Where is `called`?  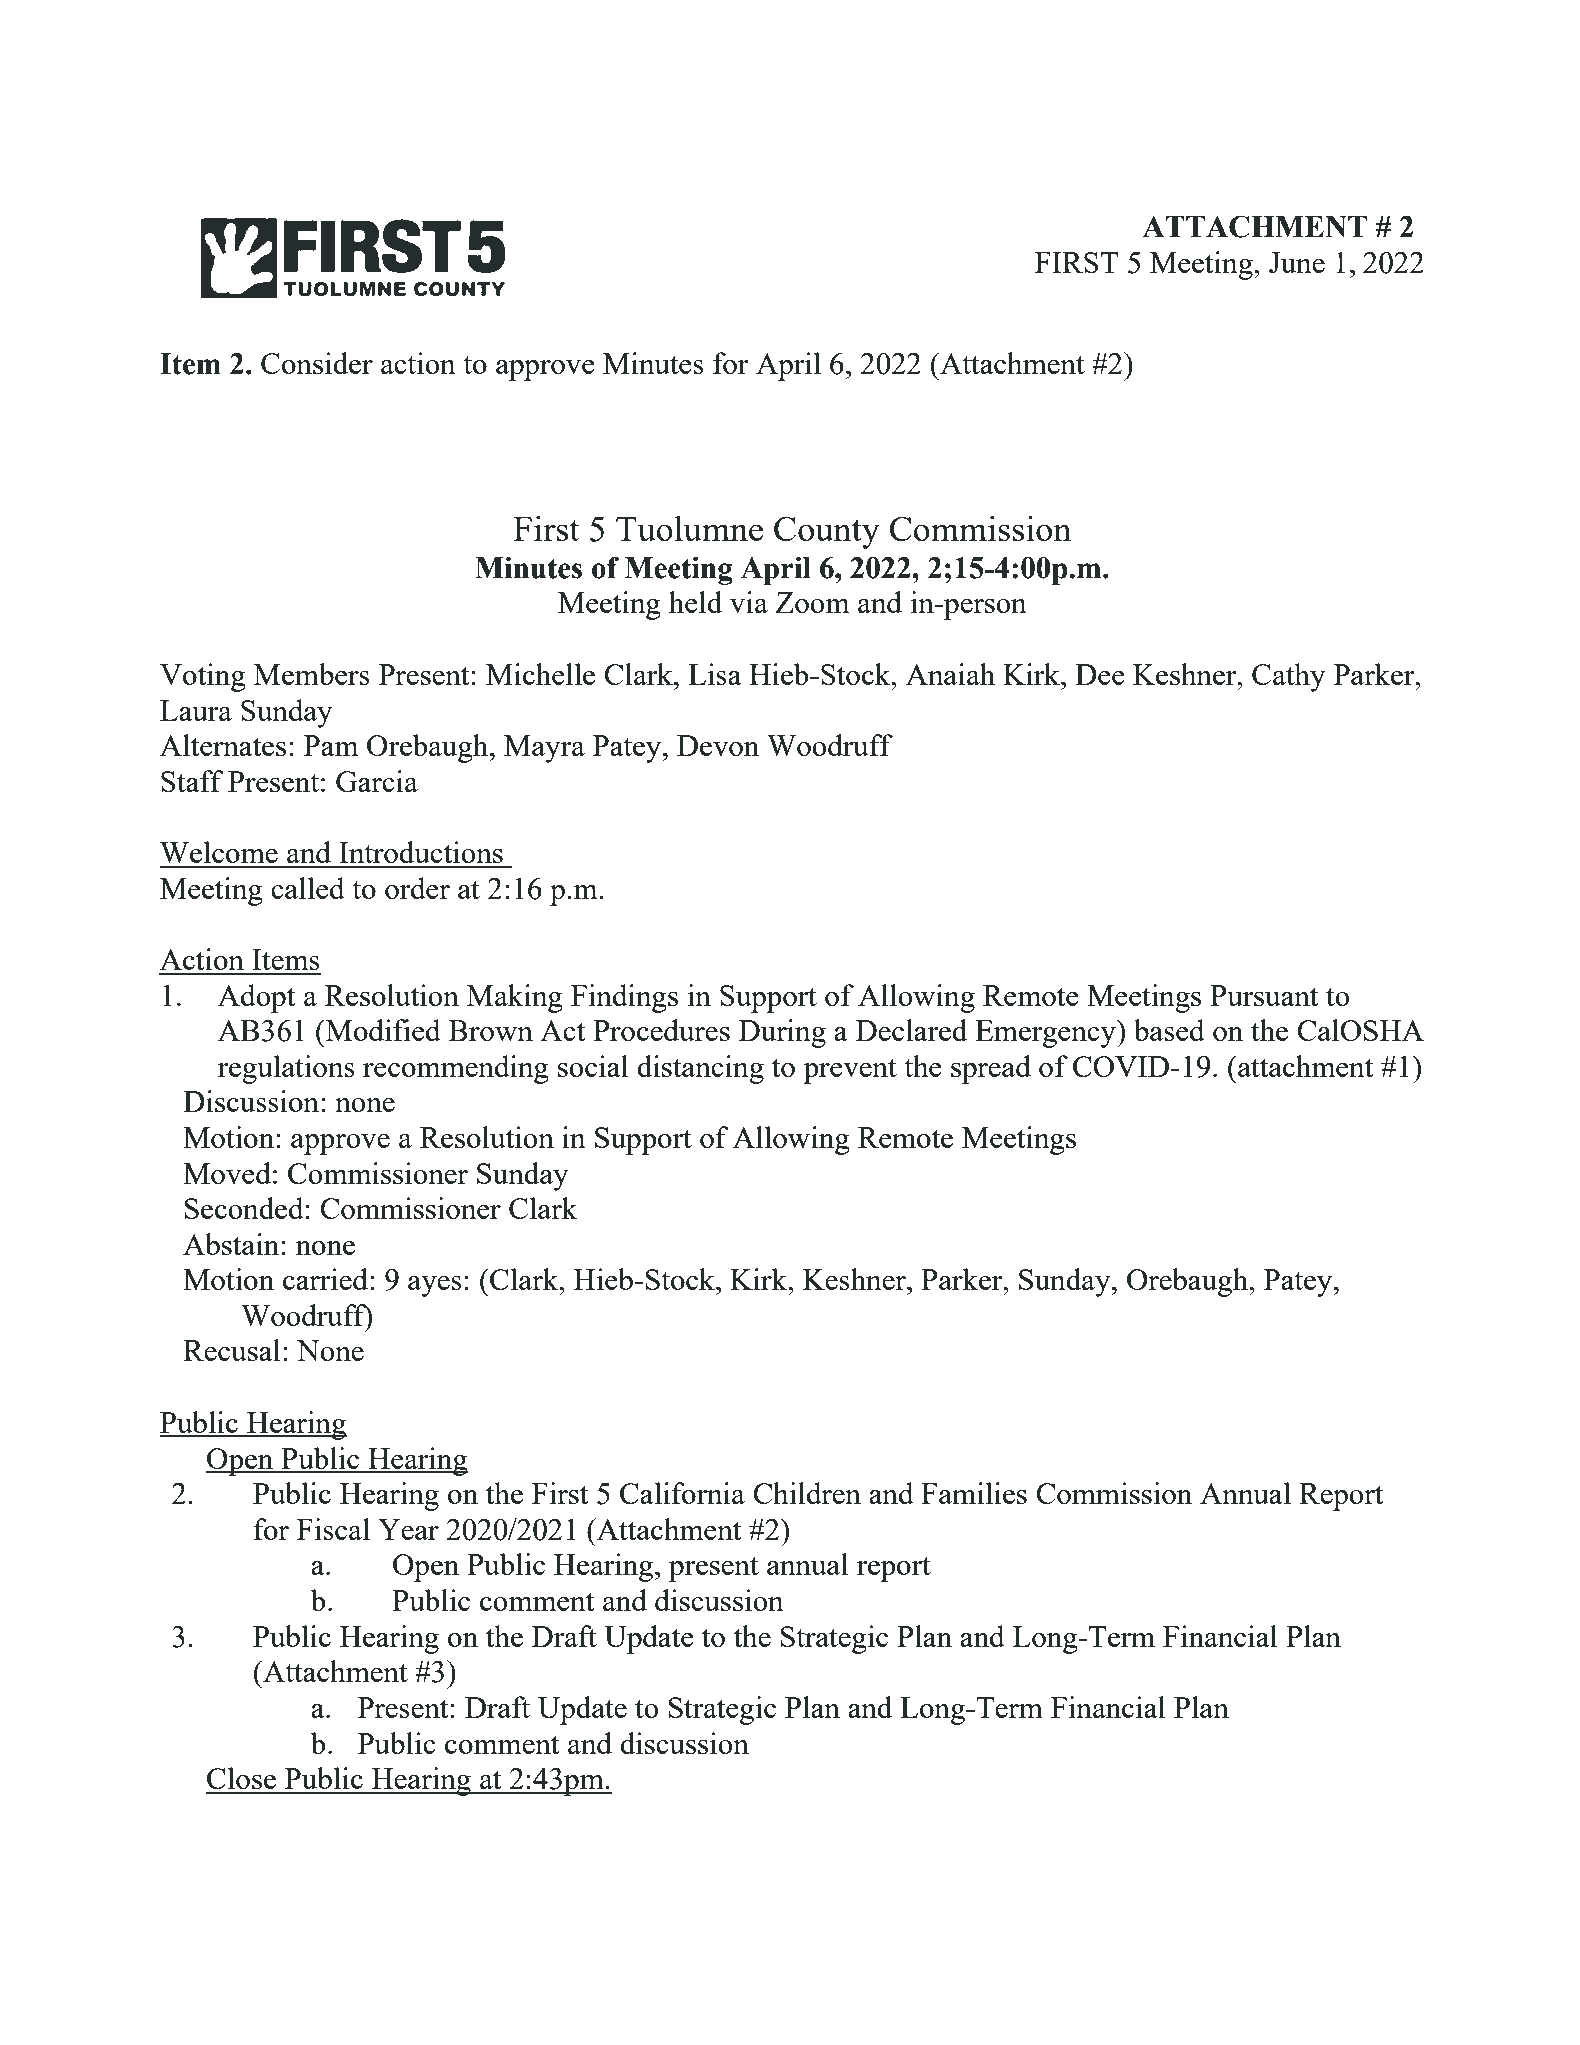
called is located at coordinates (308, 888).
